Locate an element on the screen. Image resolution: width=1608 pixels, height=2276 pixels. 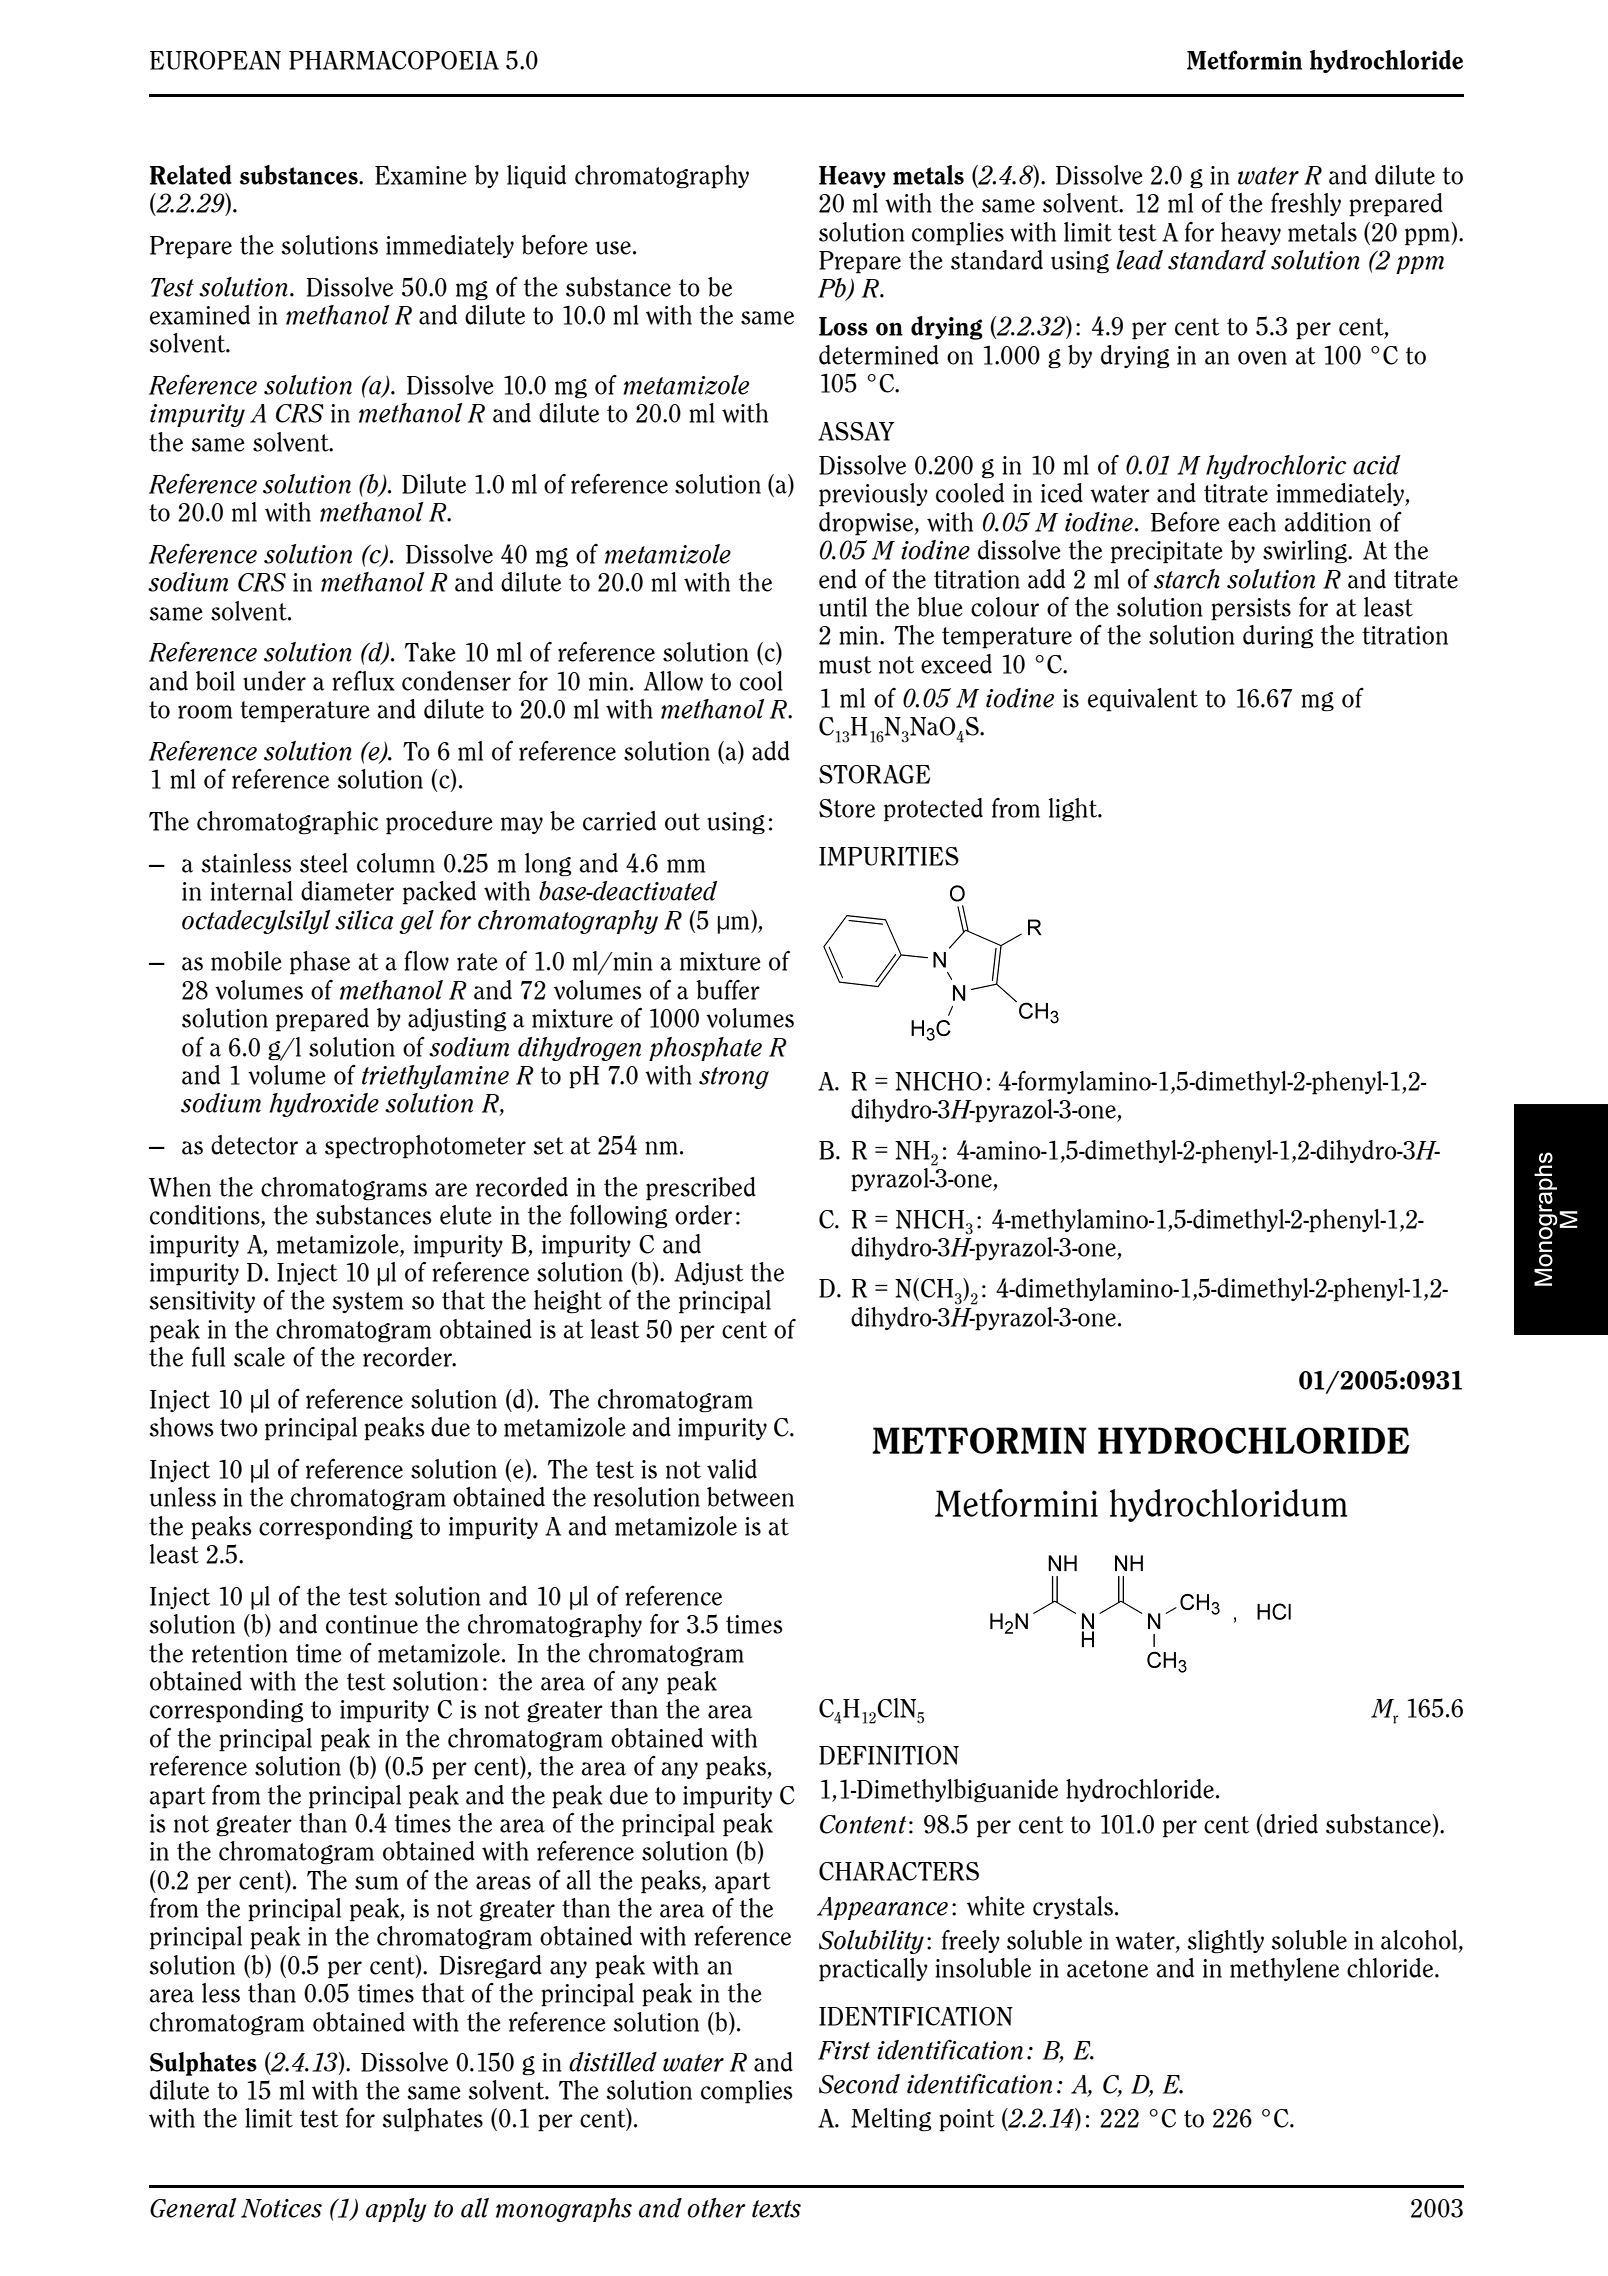
strong is located at coordinates (734, 1078).
